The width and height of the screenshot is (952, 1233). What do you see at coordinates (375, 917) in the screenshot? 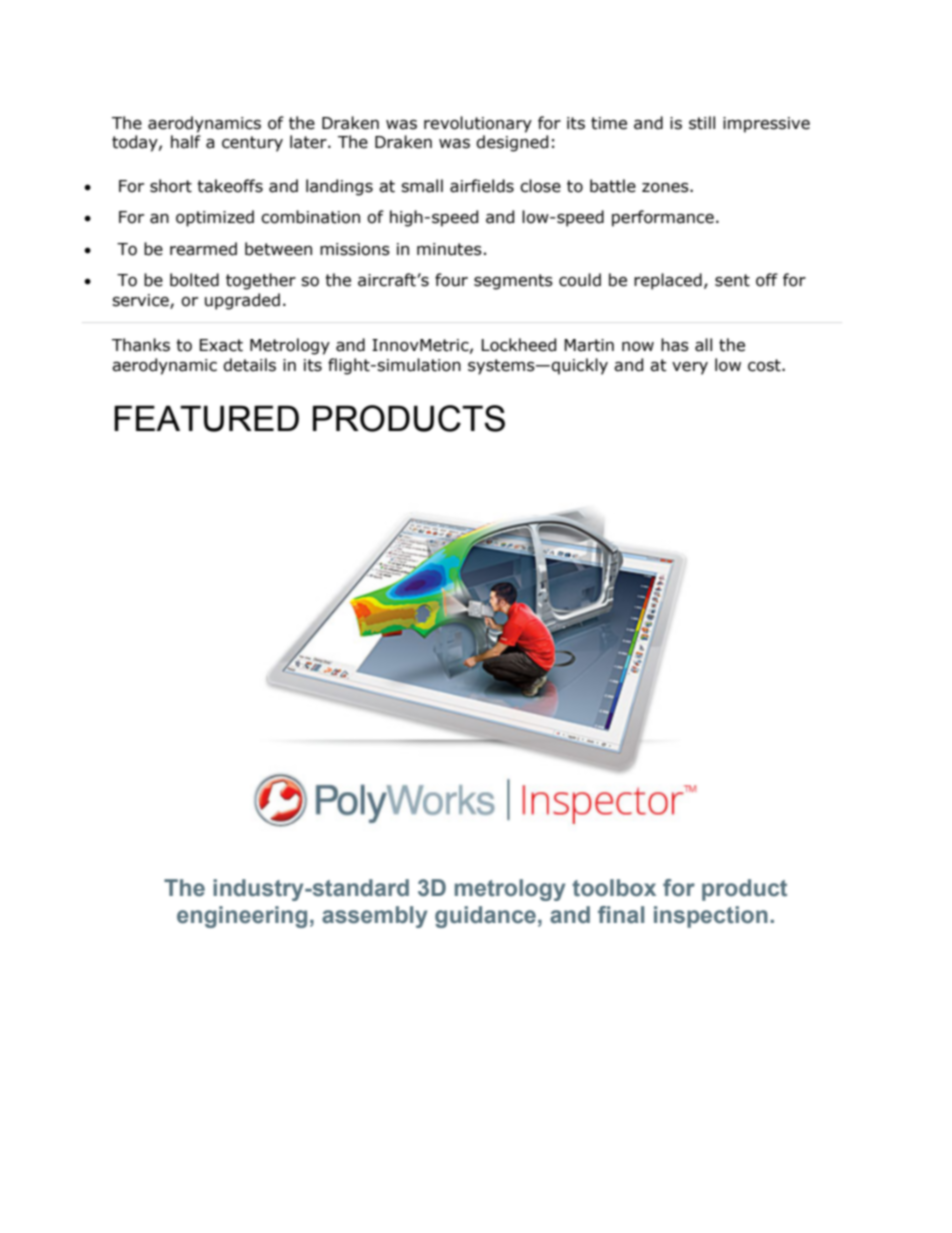
I see `assembly` at bounding box center [375, 917].
